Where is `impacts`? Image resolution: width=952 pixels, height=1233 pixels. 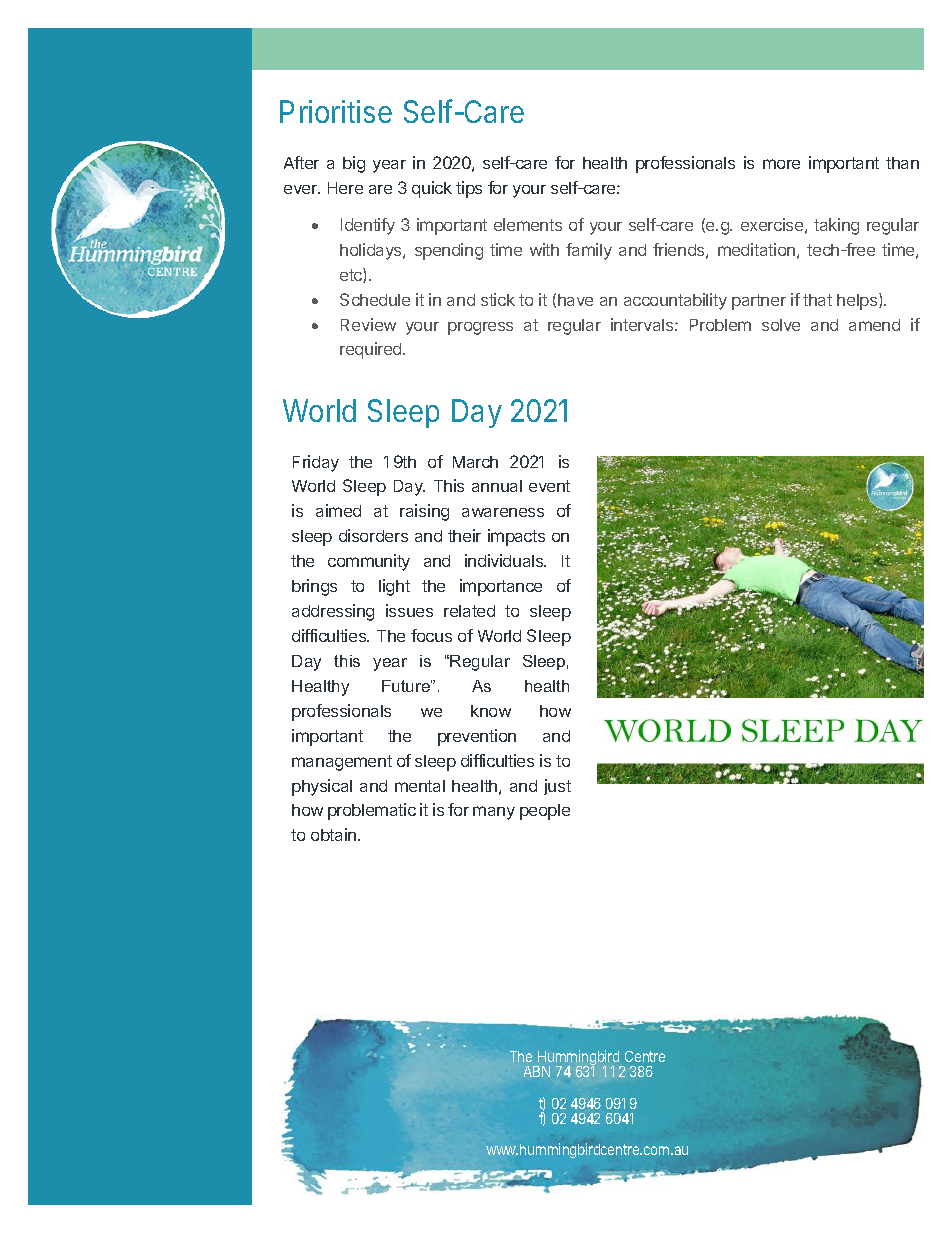
impacts is located at coordinates (516, 537).
